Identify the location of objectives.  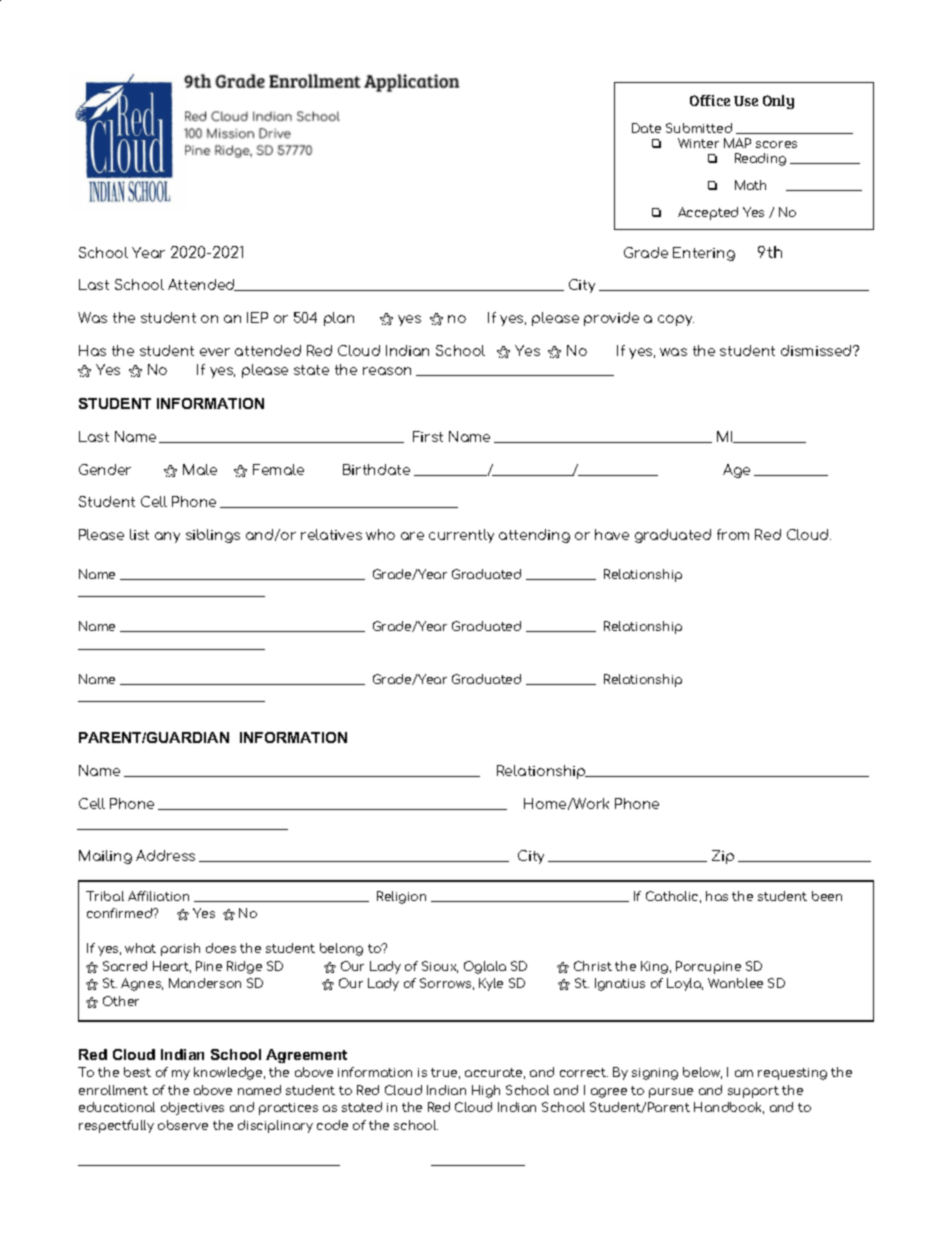
(192, 1108).
